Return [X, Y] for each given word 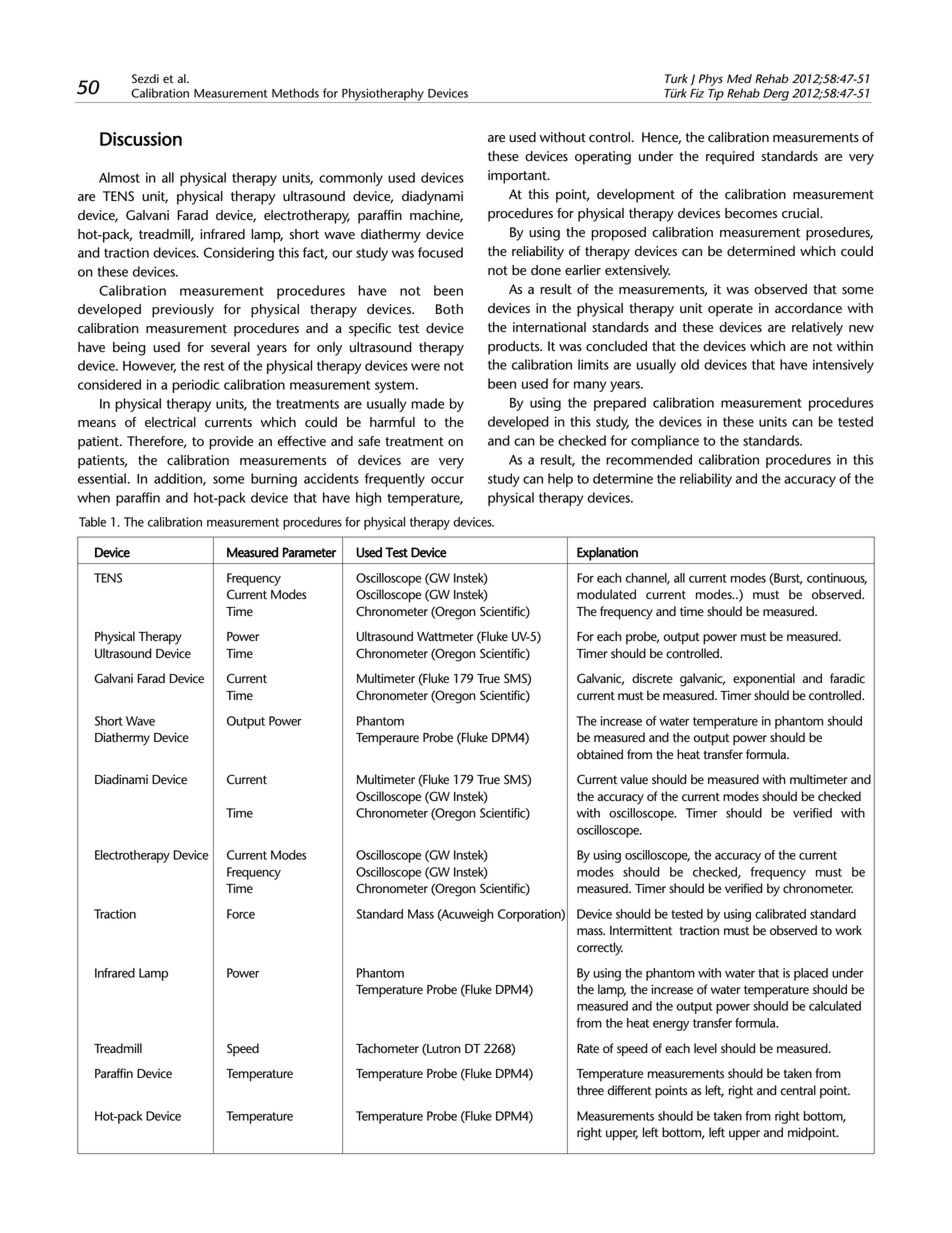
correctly [600, 949]
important [518, 177]
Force [241, 914]
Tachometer [387, 1048]
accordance [808, 308]
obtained [600, 754]
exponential [764, 679]
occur [447, 480]
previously [183, 311]
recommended [649, 459]
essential [103, 478]
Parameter [309, 552]
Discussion [141, 139]
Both [449, 309]
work [848, 930]
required [730, 158]
